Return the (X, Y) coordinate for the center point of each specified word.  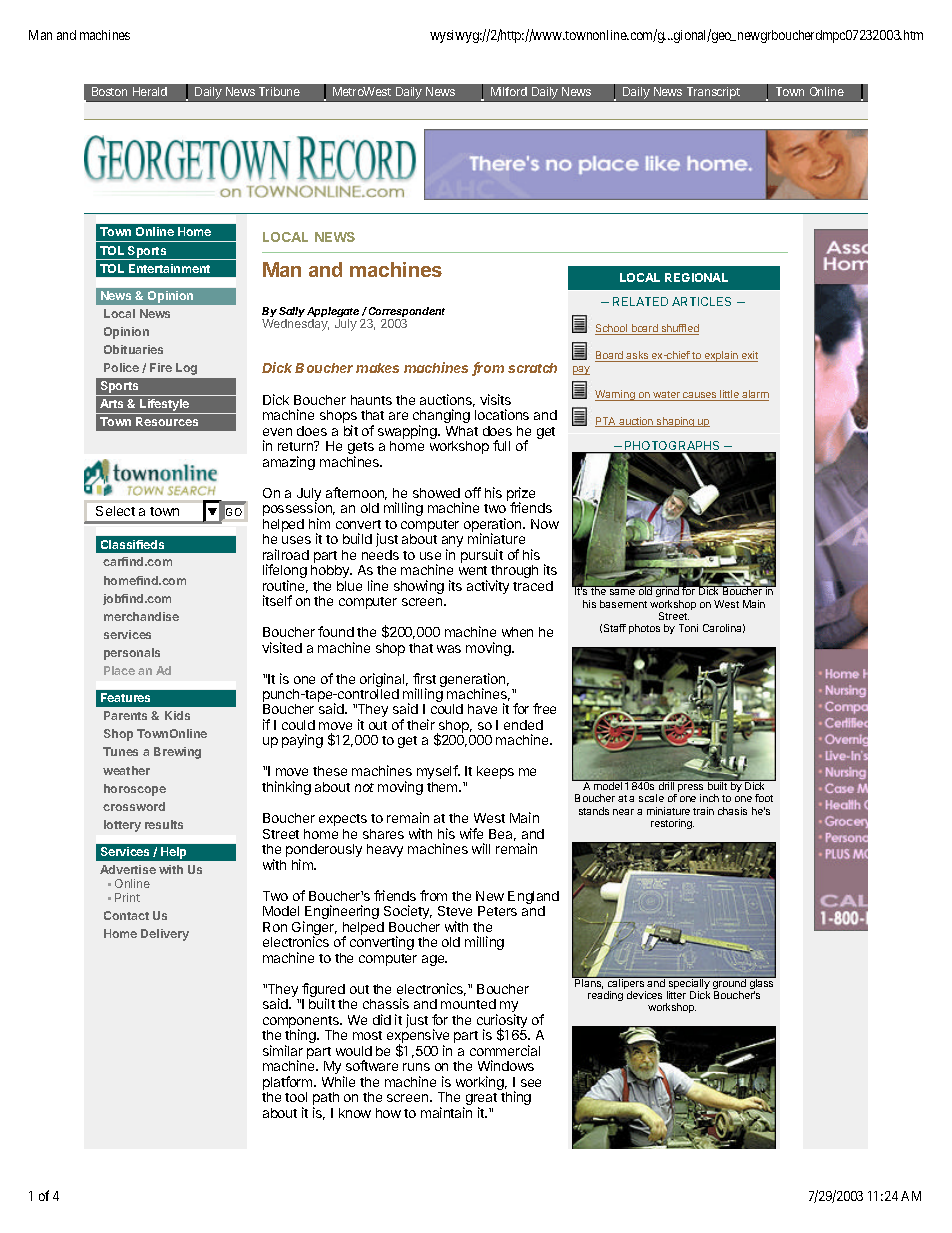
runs (416, 1067)
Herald (150, 91)
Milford (509, 91)
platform (289, 1083)
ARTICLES (701, 301)
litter (676, 995)
